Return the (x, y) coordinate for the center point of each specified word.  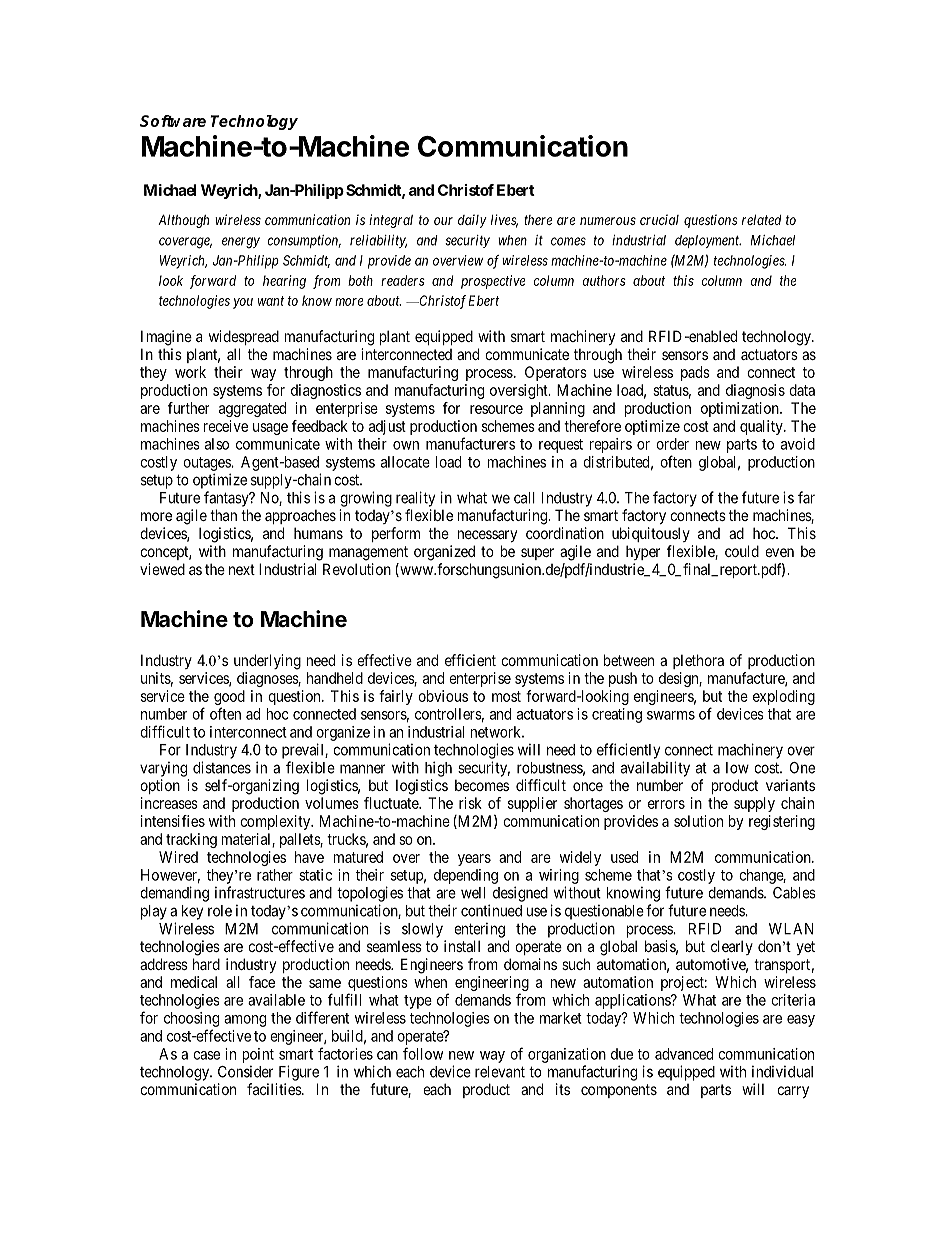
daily (472, 221)
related (762, 219)
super (537, 554)
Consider (245, 1072)
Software (173, 121)
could (742, 551)
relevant (500, 1072)
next (242, 569)
